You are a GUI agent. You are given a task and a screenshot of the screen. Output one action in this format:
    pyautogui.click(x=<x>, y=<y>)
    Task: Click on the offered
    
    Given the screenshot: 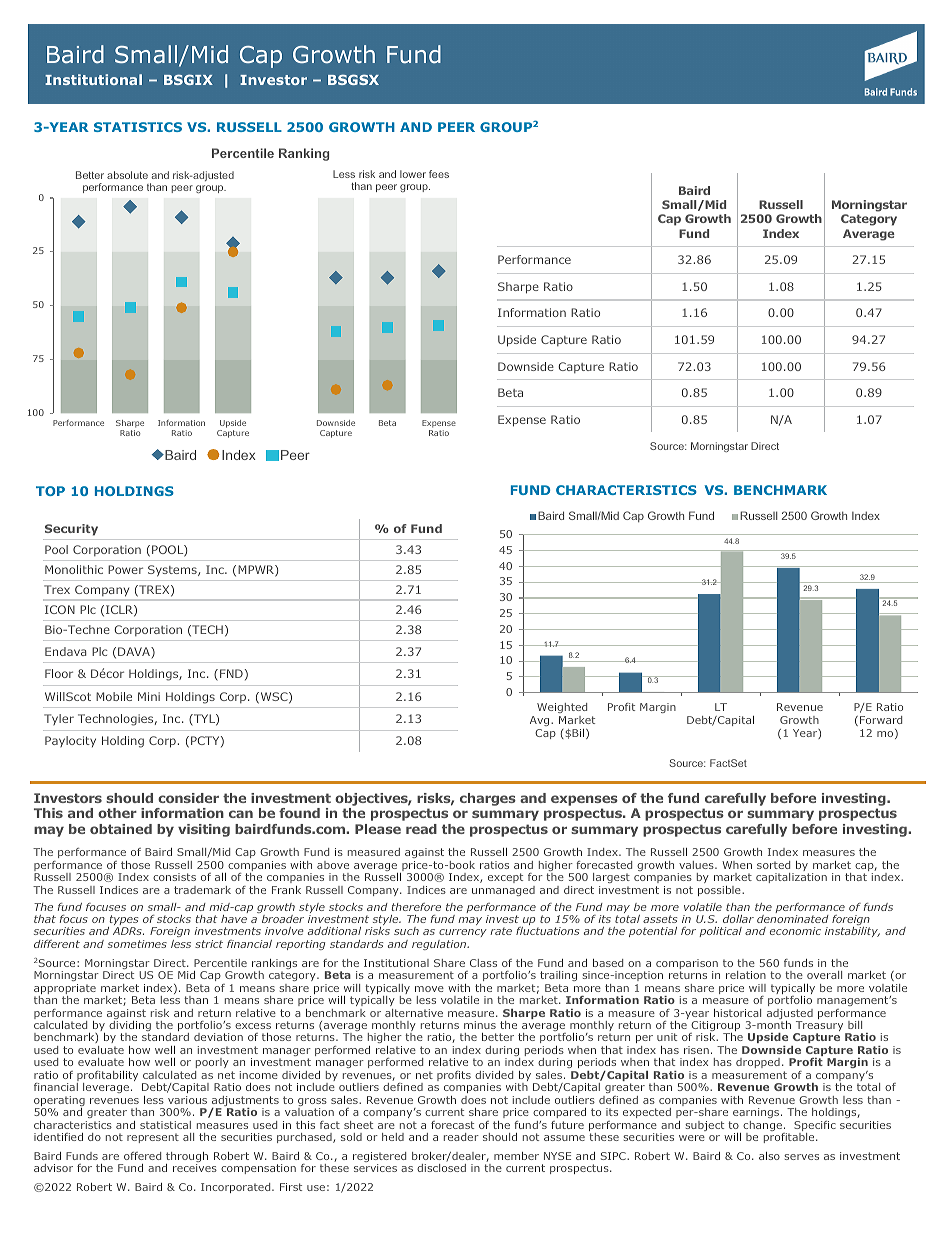 What is the action you would take?
    pyautogui.click(x=142, y=1156)
